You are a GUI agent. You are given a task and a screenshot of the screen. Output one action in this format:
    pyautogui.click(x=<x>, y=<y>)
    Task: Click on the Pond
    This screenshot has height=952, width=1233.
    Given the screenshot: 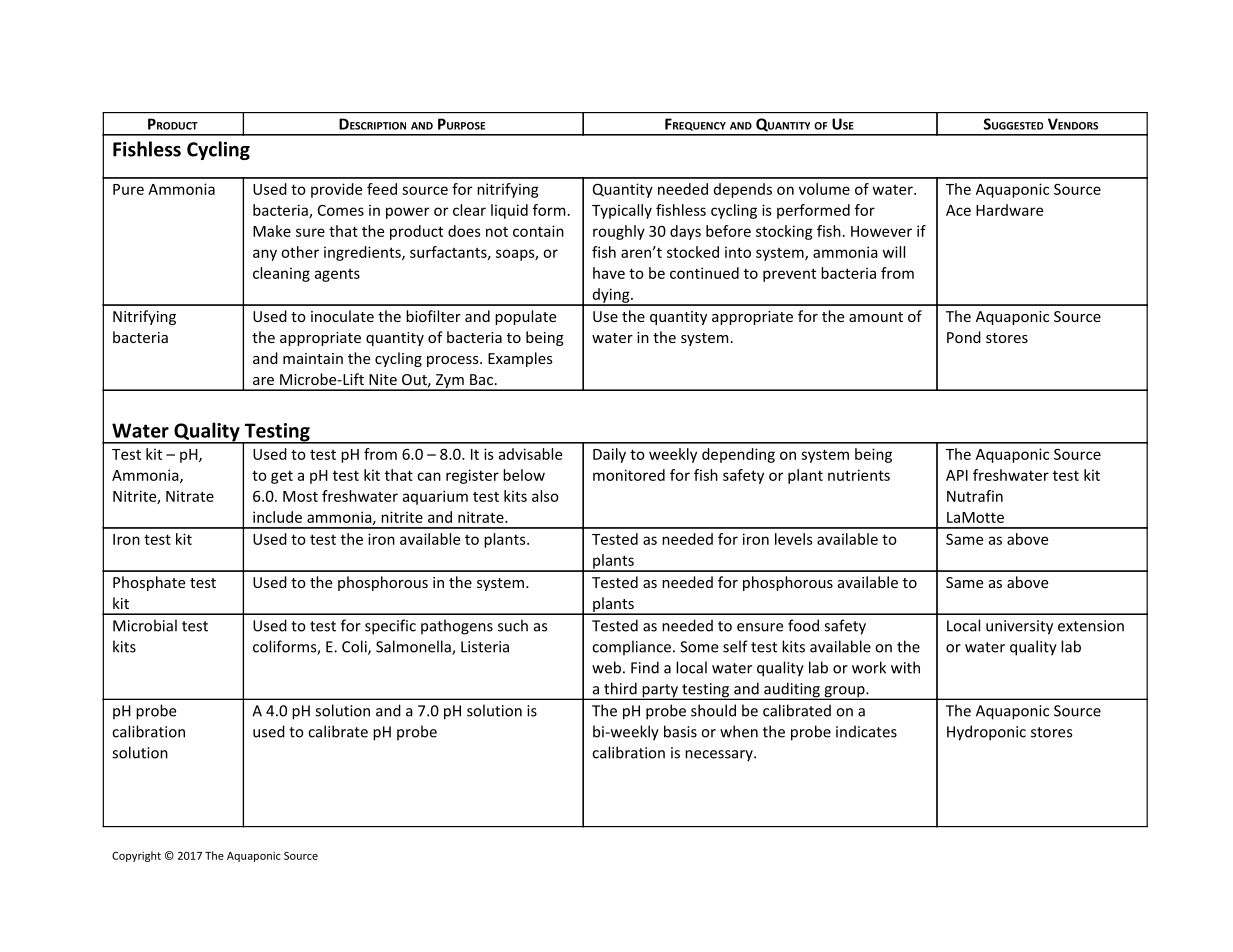 What is the action you would take?
    pyautogui.click(x=964, y=337)
